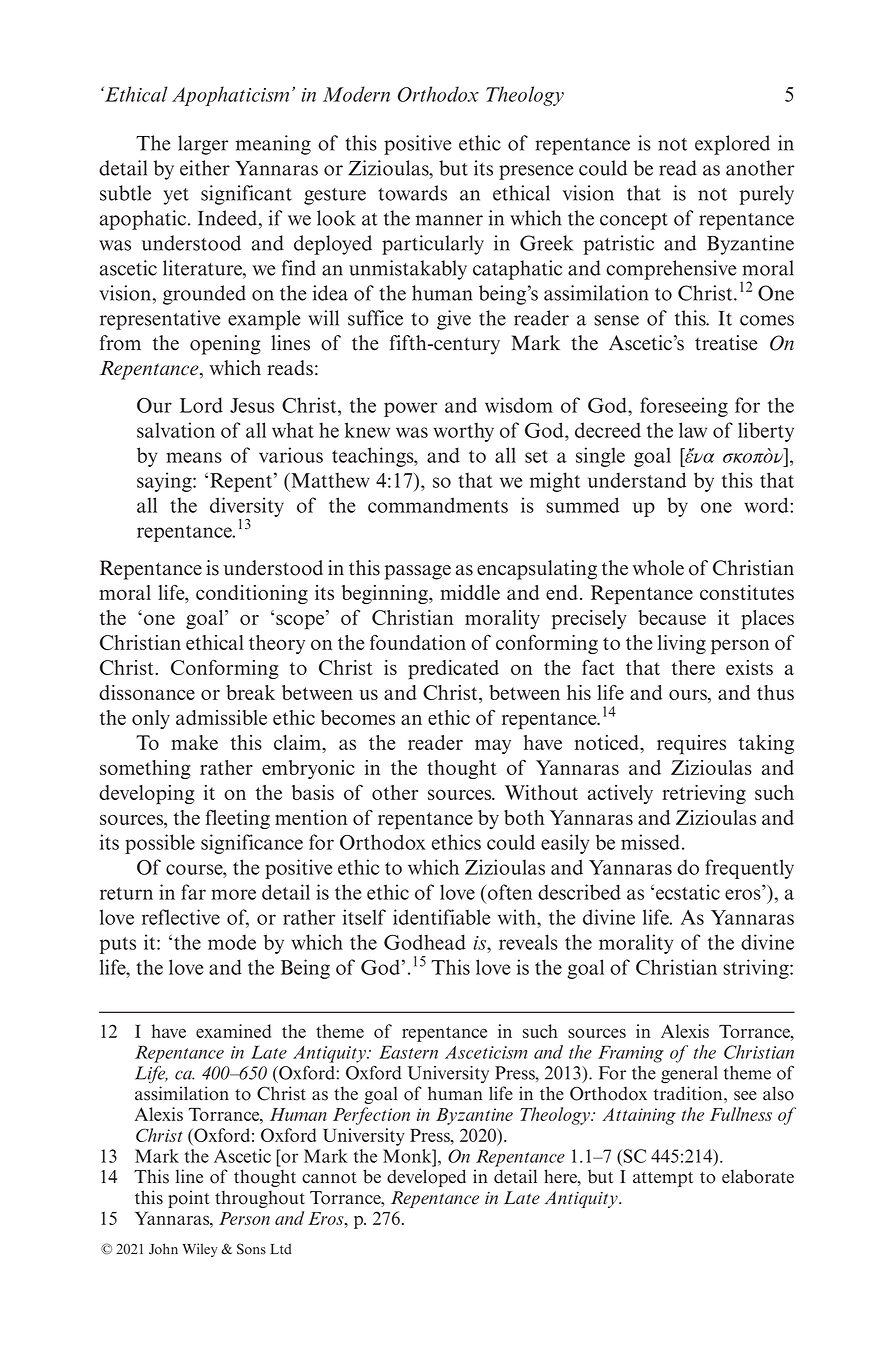 The width and height of the screenshot is (896, 1351). Describe the element at coordinates (732, 145) in the screenshot. I see `explored` at that location.
